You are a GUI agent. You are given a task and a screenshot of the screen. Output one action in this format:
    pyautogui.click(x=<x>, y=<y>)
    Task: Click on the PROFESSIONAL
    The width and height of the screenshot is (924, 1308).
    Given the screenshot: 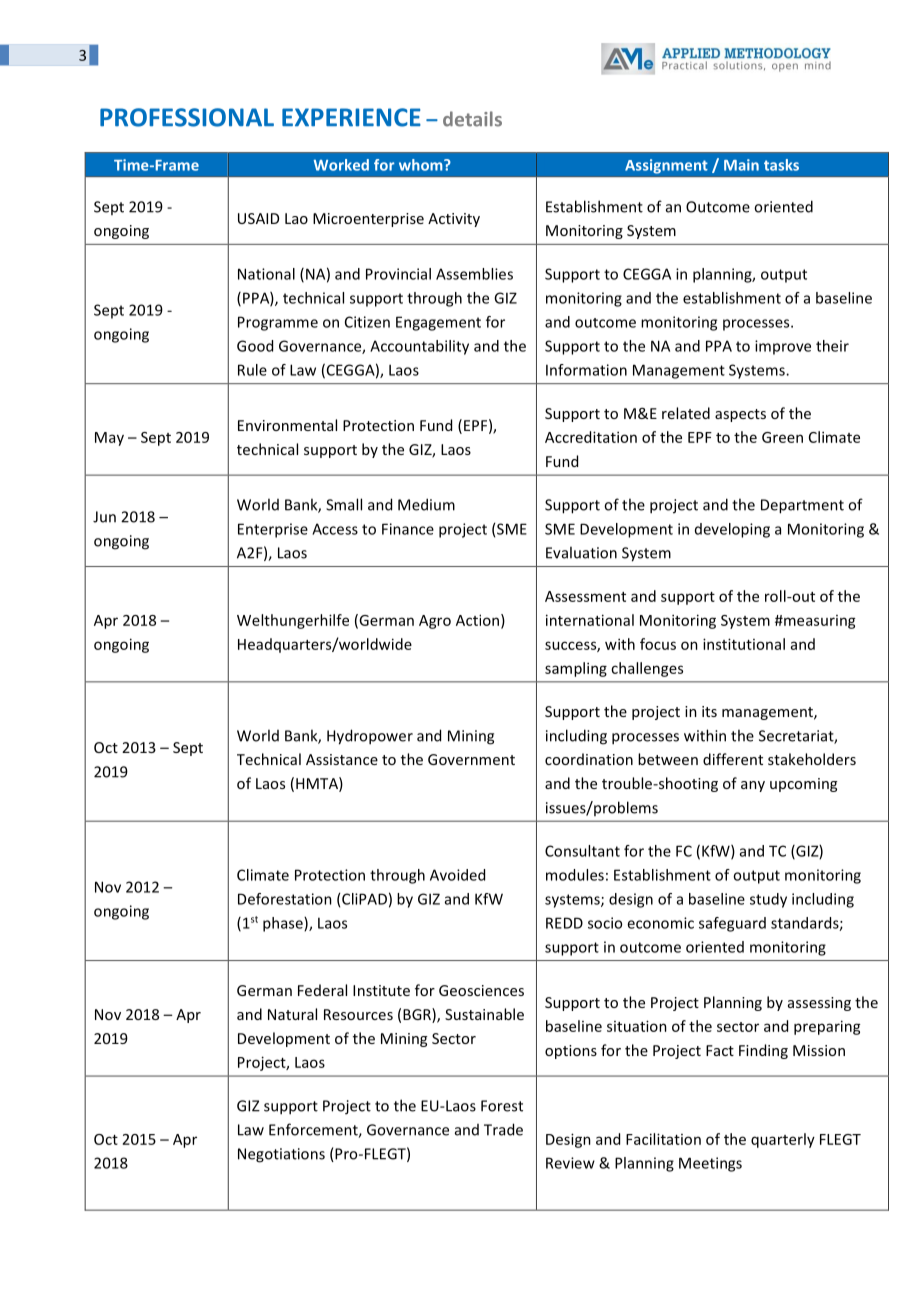 What is the action you would take?
    pyautogui.click(x=187, y=117)
